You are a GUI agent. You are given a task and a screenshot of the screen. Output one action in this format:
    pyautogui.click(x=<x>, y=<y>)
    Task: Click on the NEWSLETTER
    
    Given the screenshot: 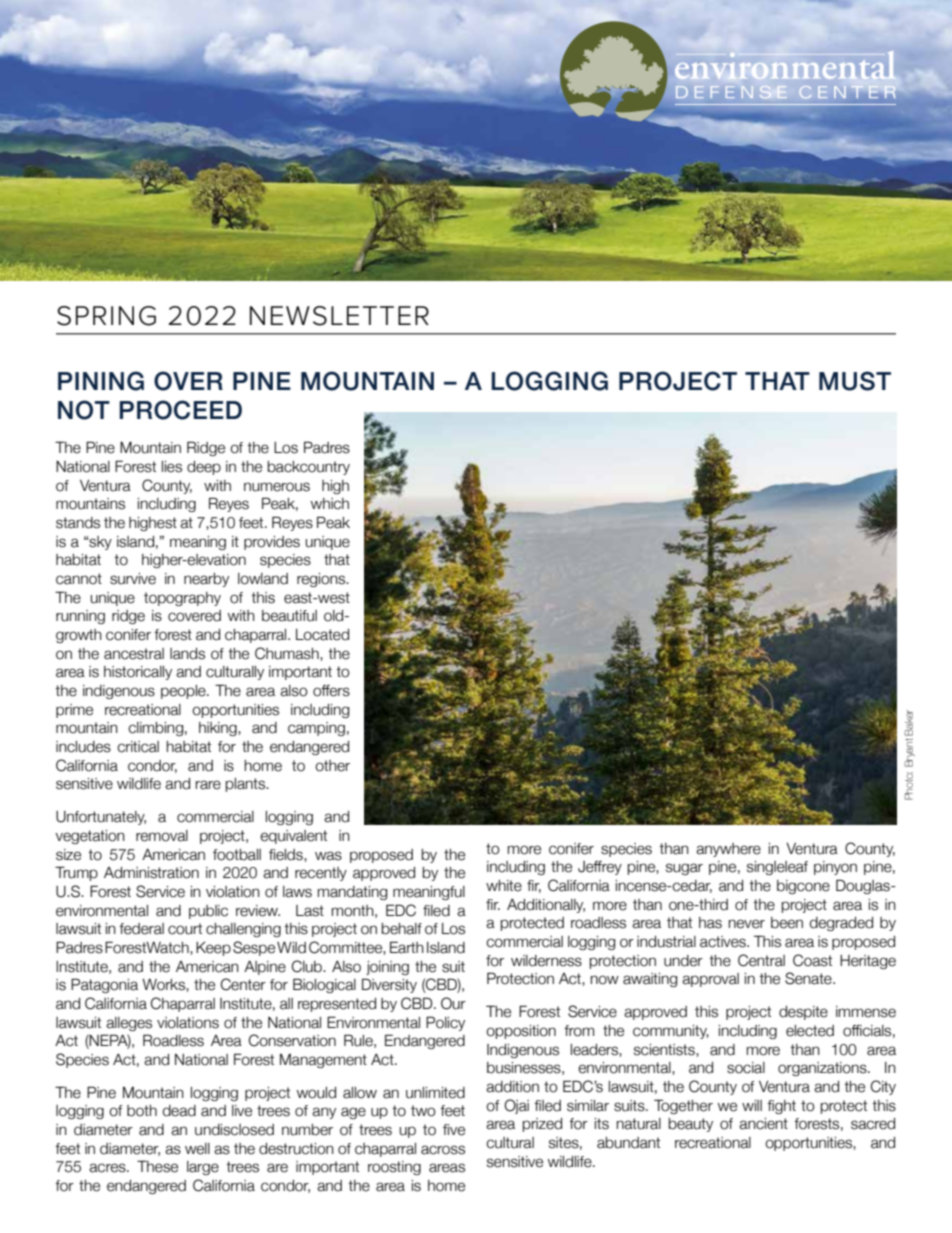 What is the action you would take?
    pyautogui.click(x=339, y=316)
